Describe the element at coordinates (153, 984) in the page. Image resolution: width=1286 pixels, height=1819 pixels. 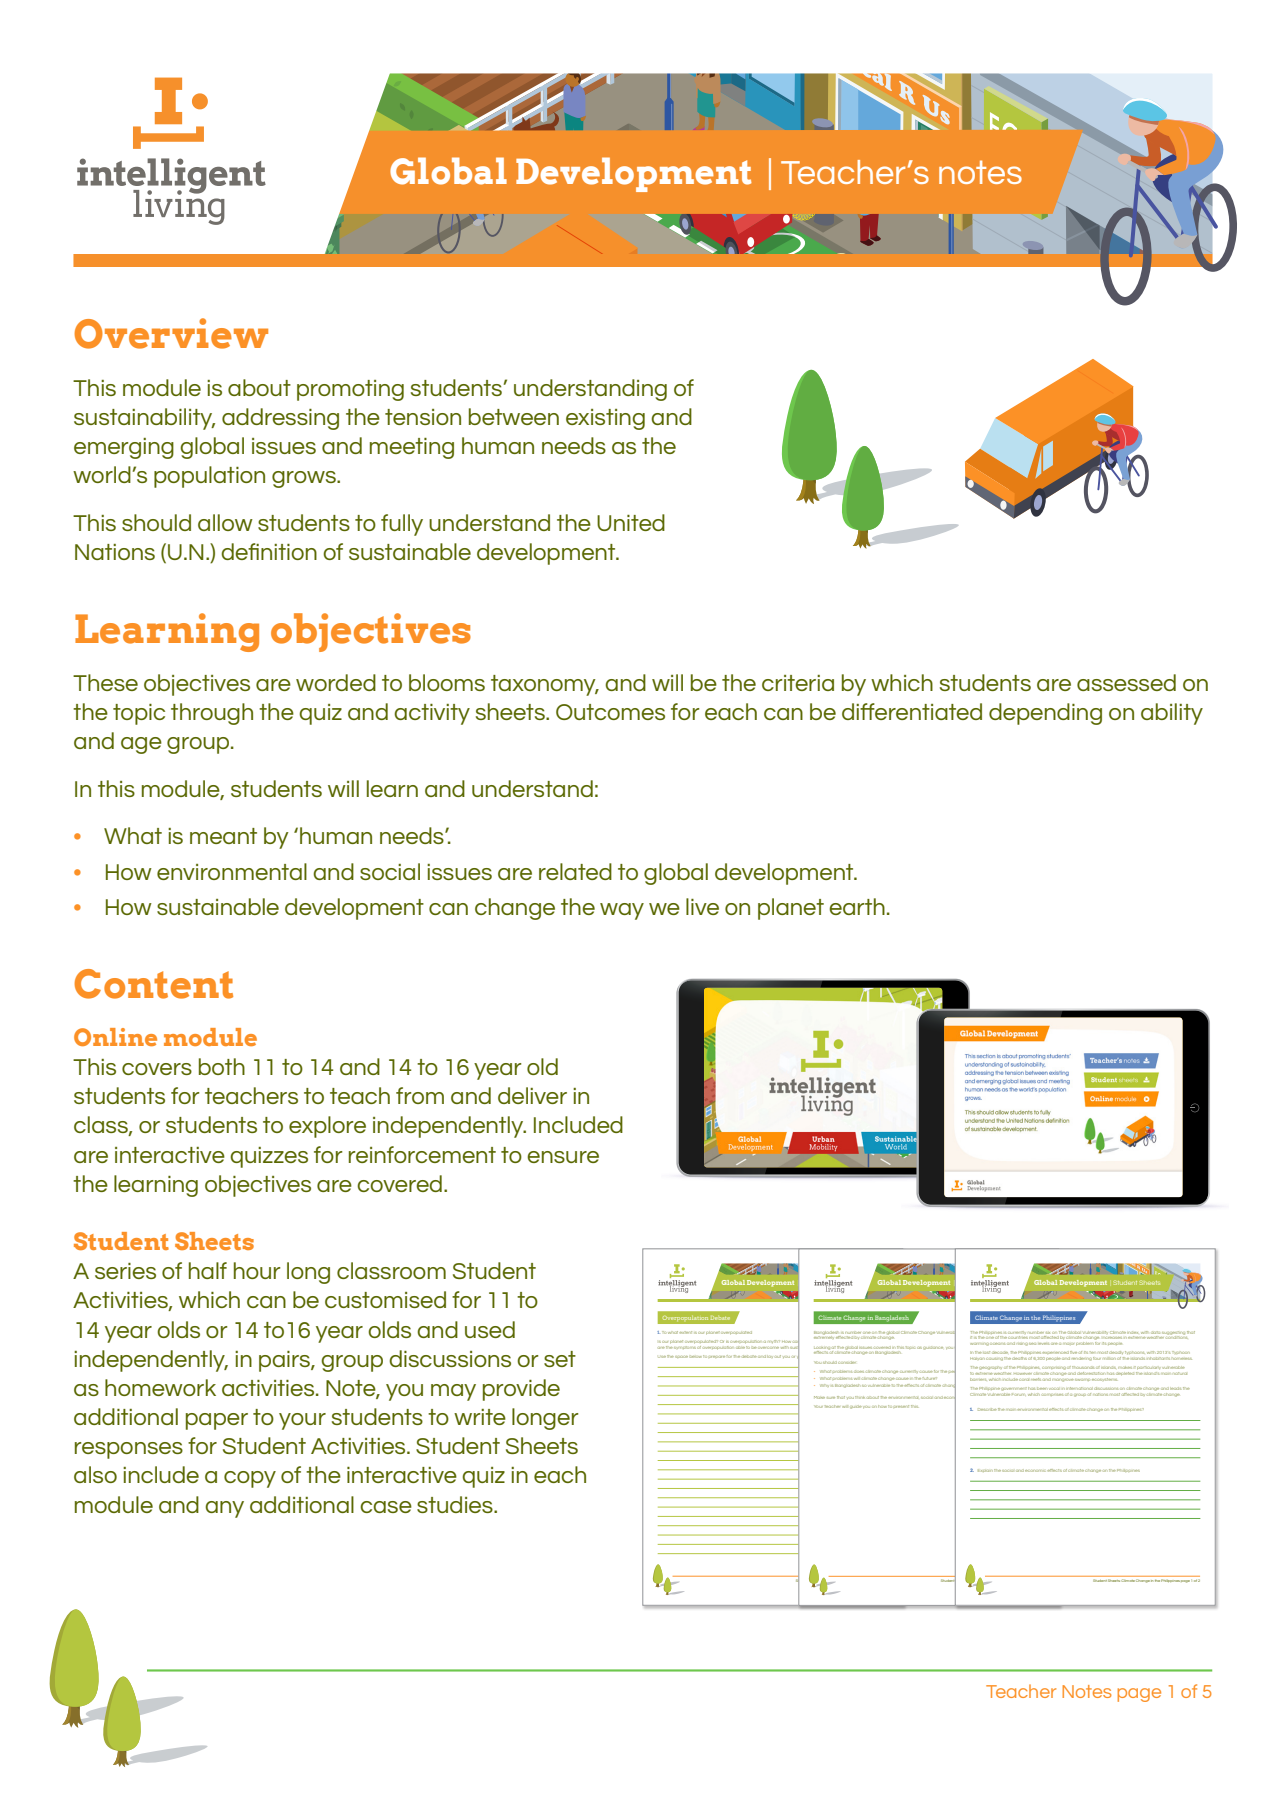
I see `Content` at that location.
